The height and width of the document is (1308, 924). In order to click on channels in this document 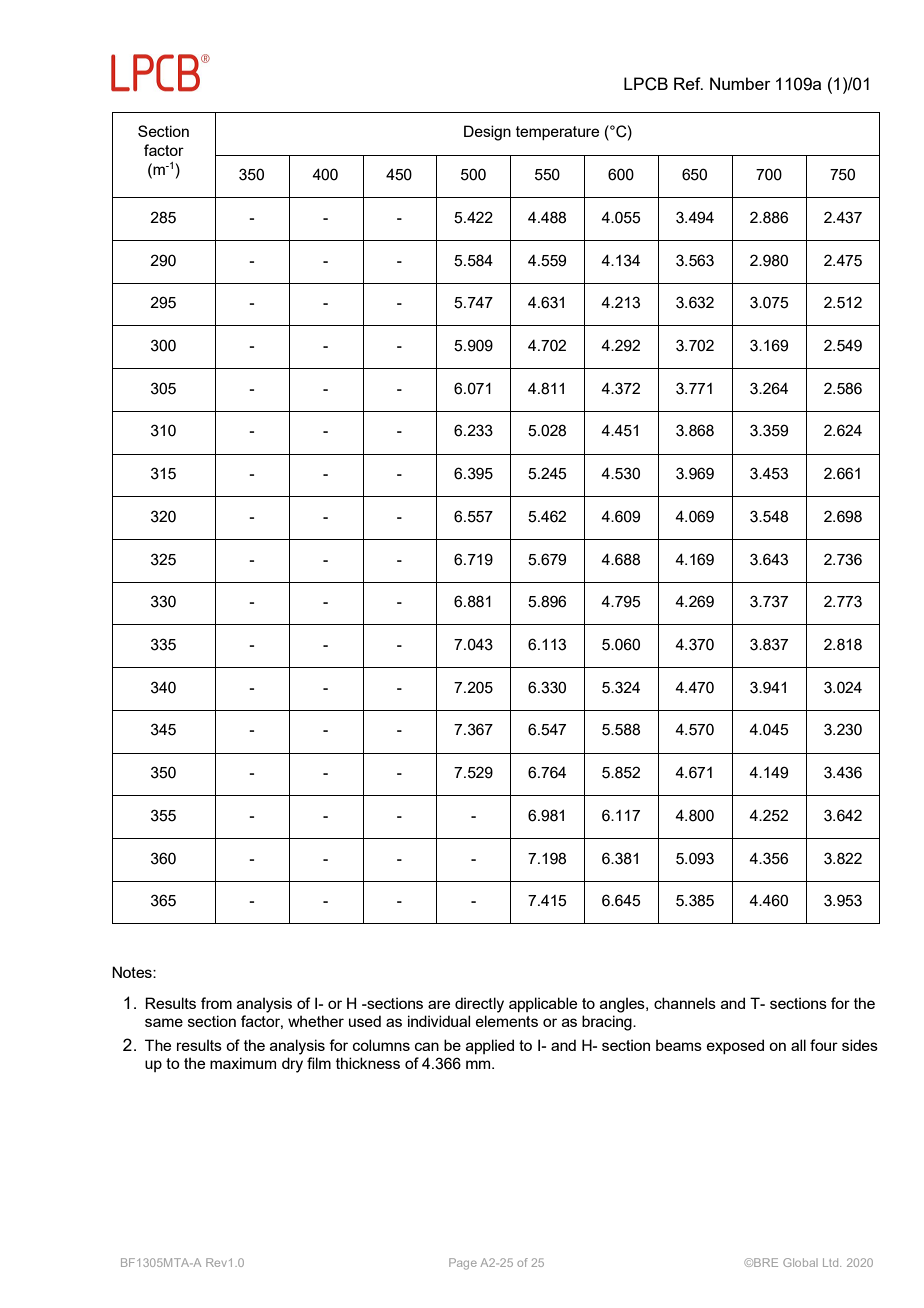, I will do `click(685, 1003)`.
